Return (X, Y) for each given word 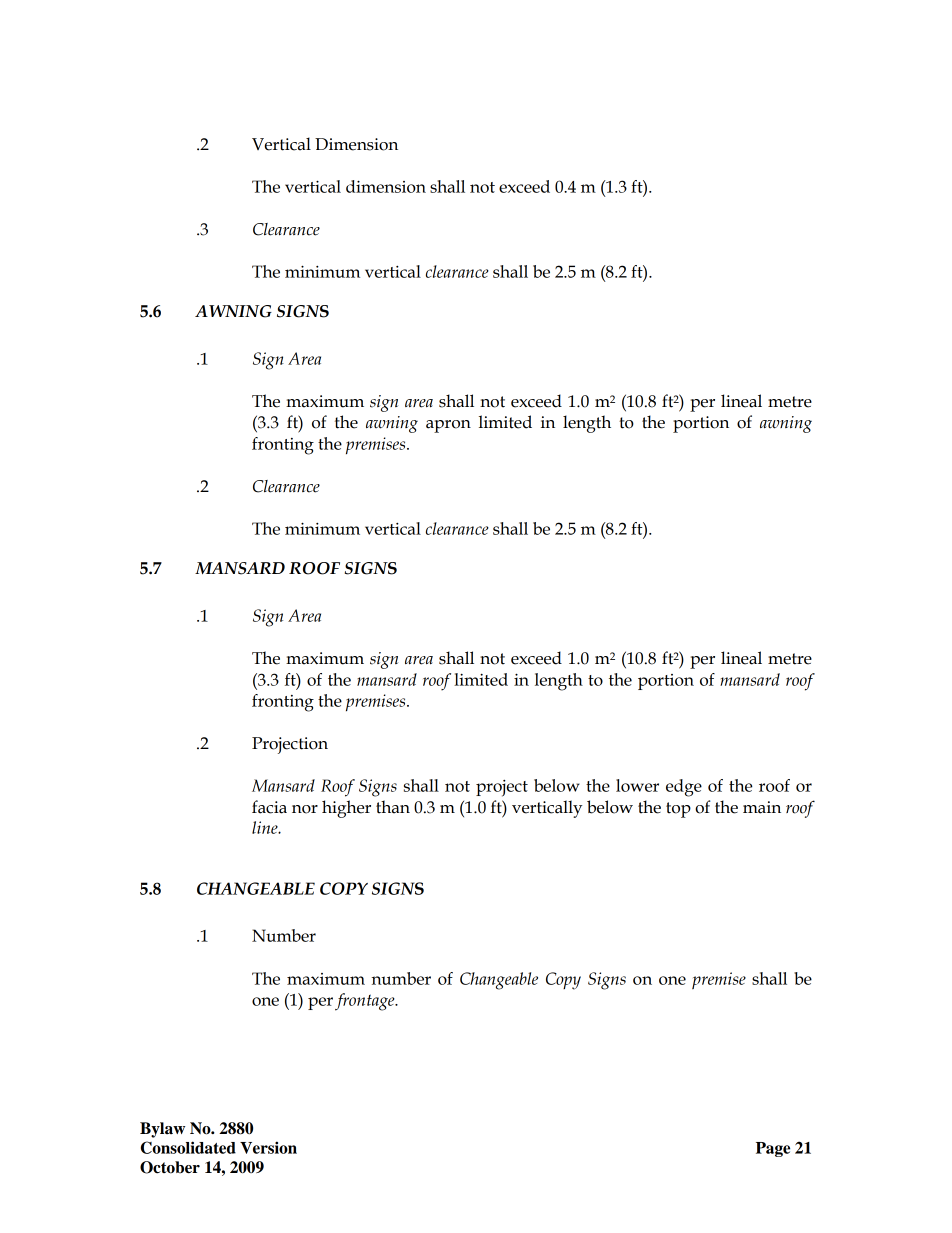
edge (684, 788)
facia (269, 807)
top (678, 810)
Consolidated (188, 1147)
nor (305, 809)
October (170, 1167)
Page (773, 1149)
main (762, 807)
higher (346, 809)
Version (268, 1147)
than (393, 807)
